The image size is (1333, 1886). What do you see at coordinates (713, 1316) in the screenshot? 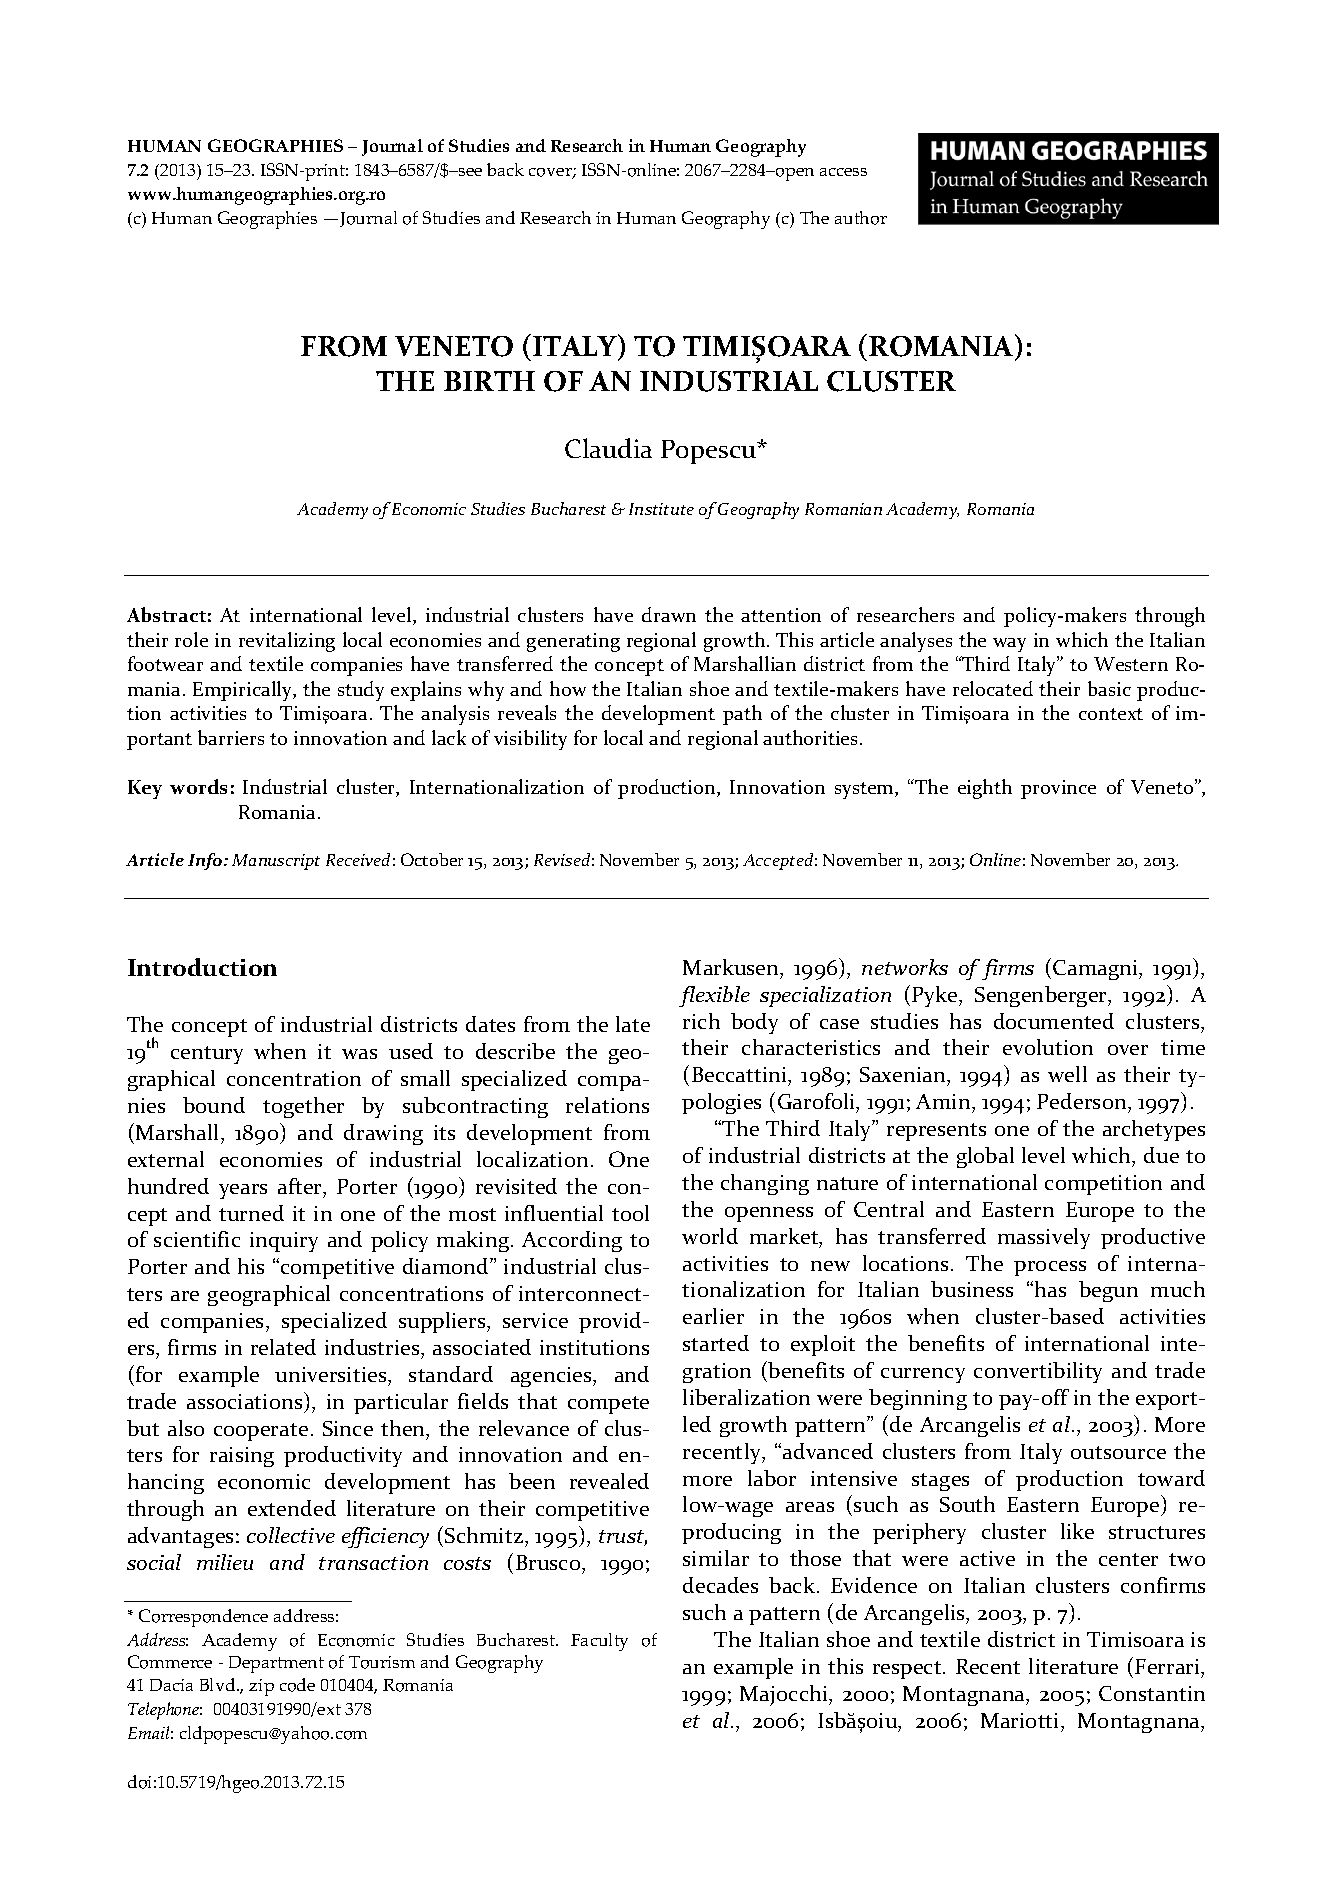
I see `earlier` at bounding box center [713, 1316].
